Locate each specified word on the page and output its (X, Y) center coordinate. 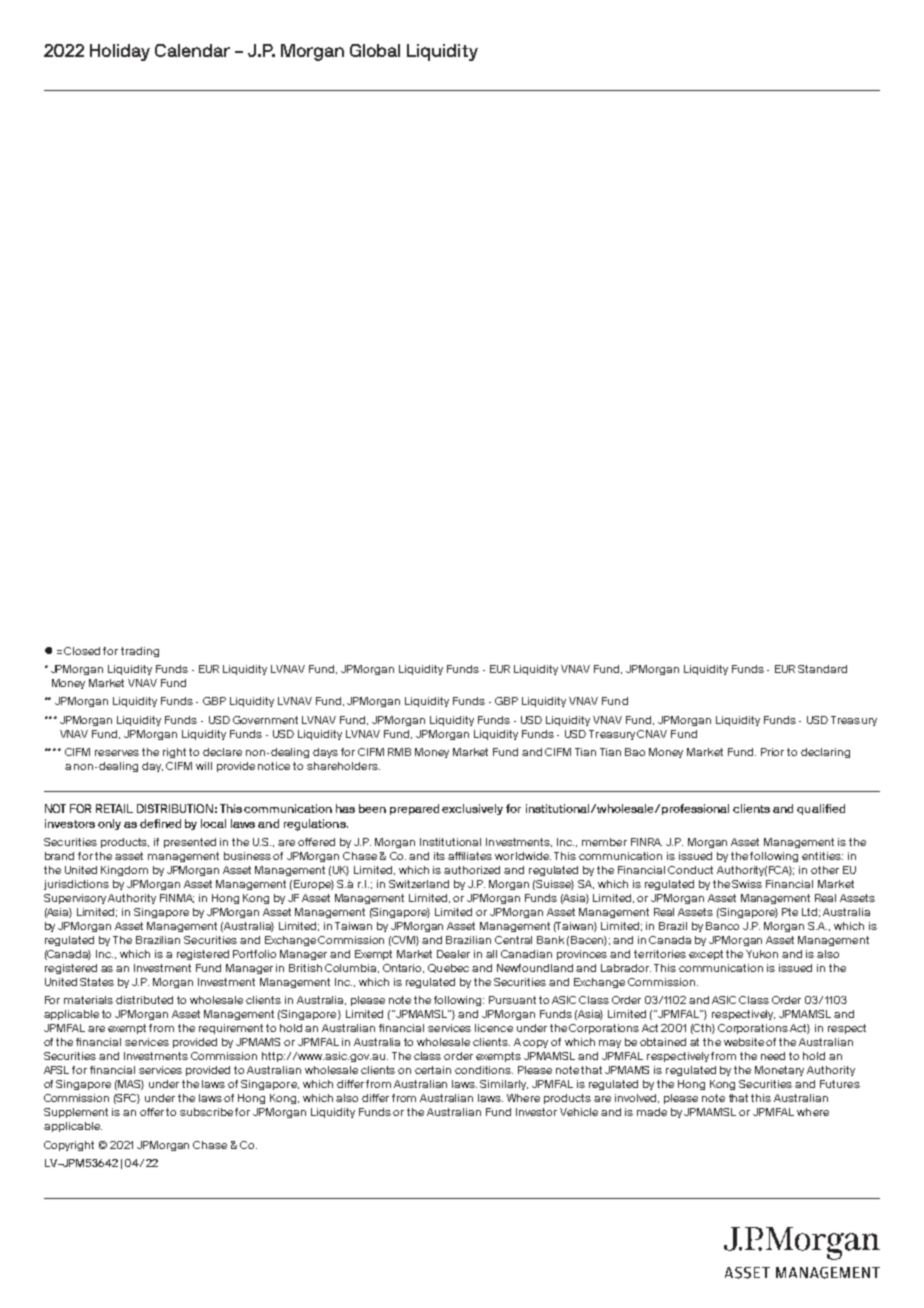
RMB (399, 752)
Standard (822, 669)
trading (140, 652)
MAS (131, 1085)
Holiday (120, 52)
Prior (772, 752)
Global (375, 50)
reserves (117, 753)
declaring (825, 753)
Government (265, 720)
